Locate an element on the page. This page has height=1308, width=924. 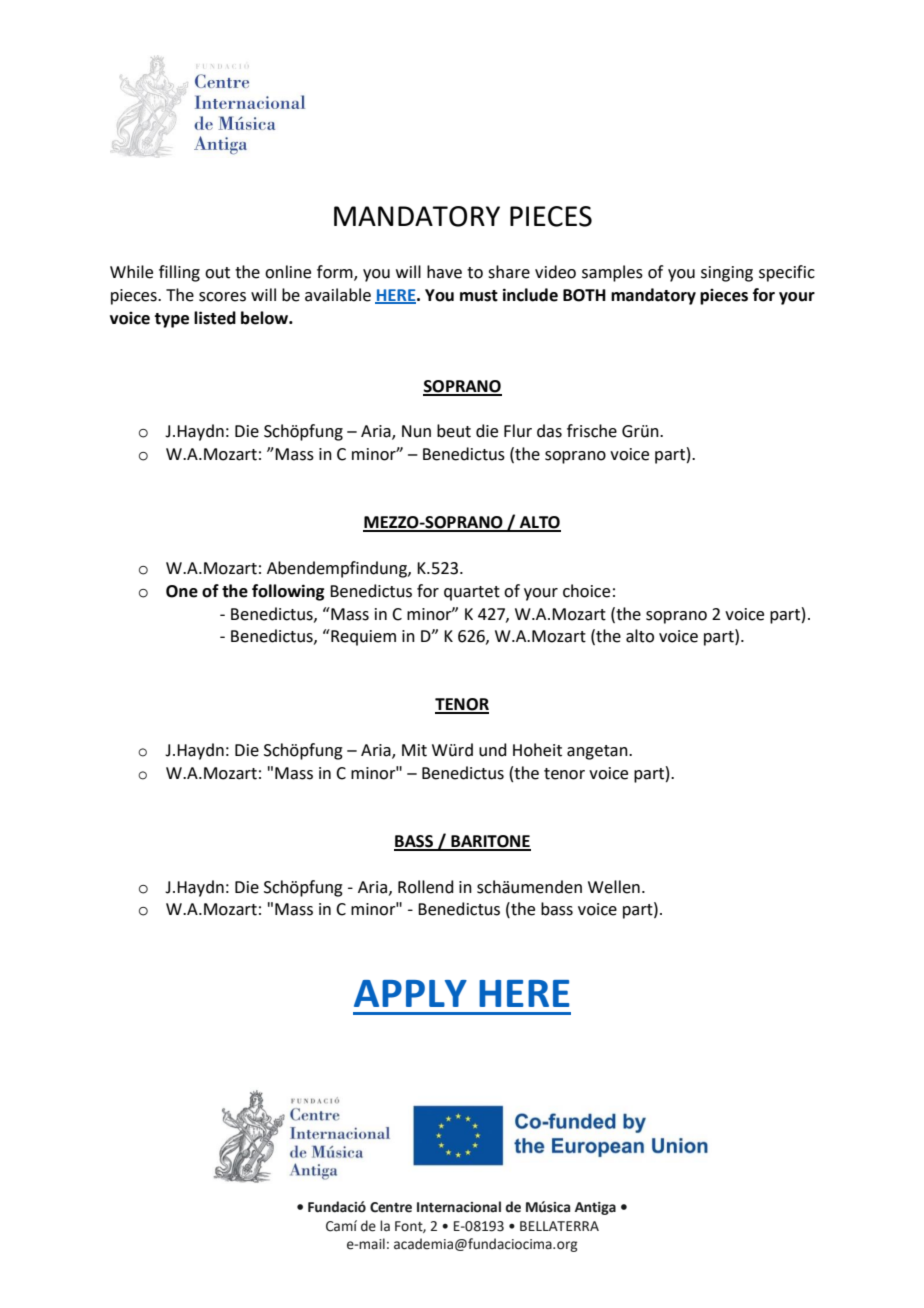
choice is located at coordinates (586, 591).
